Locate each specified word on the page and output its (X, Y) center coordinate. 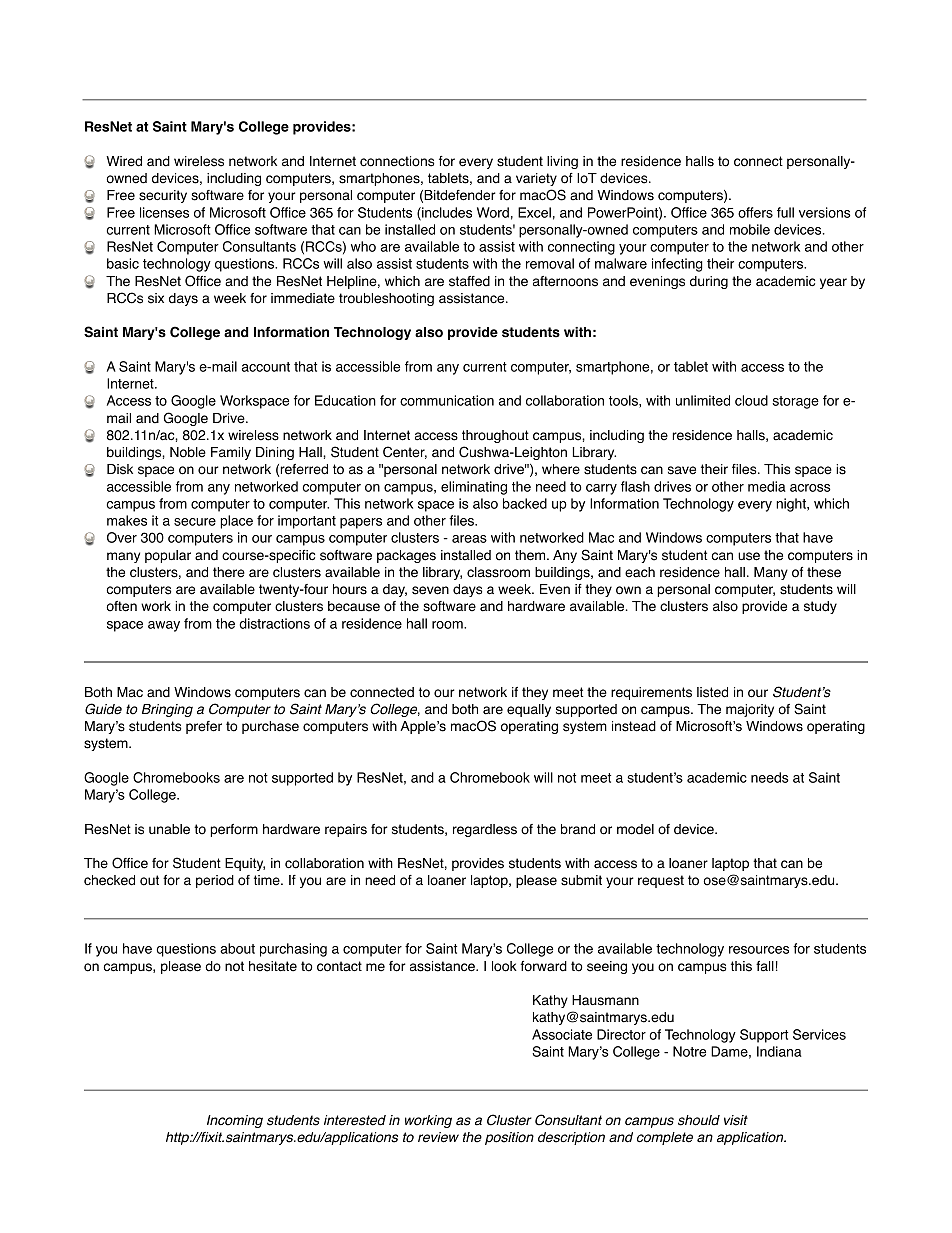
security (163, 196)
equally (529, 710)
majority (750, 710)
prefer (204, 727)
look (504, 966)
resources (759, 950)
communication (447, 400)
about (237, 948)
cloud (751, 400)
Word (493, 212)
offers (755, 212)
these (824, 572)
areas (469, 539)
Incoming (235, 1121)
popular (168, 556)
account (266, 367)
